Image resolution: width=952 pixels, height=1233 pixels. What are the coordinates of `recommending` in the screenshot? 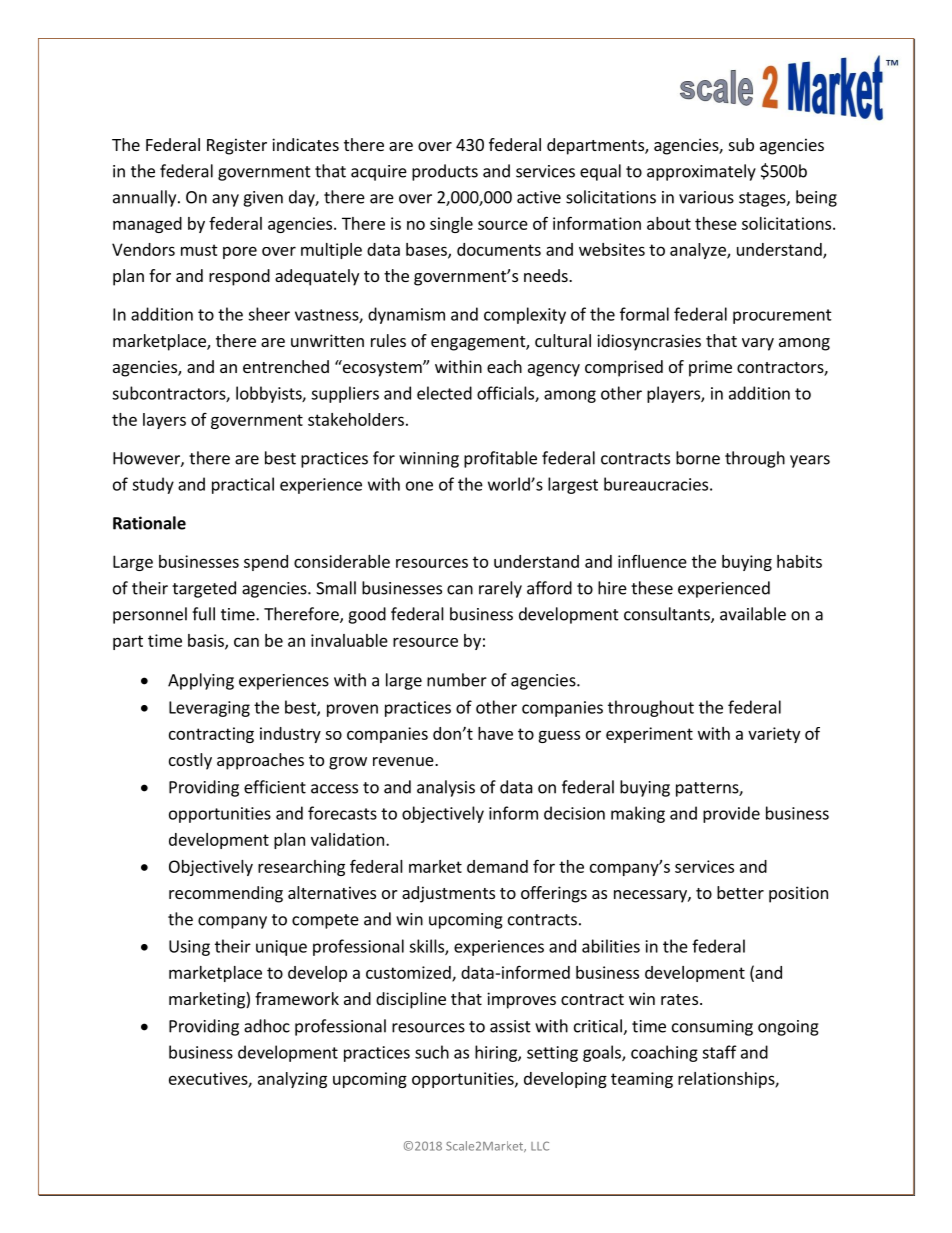 It's located at (226, 894).
